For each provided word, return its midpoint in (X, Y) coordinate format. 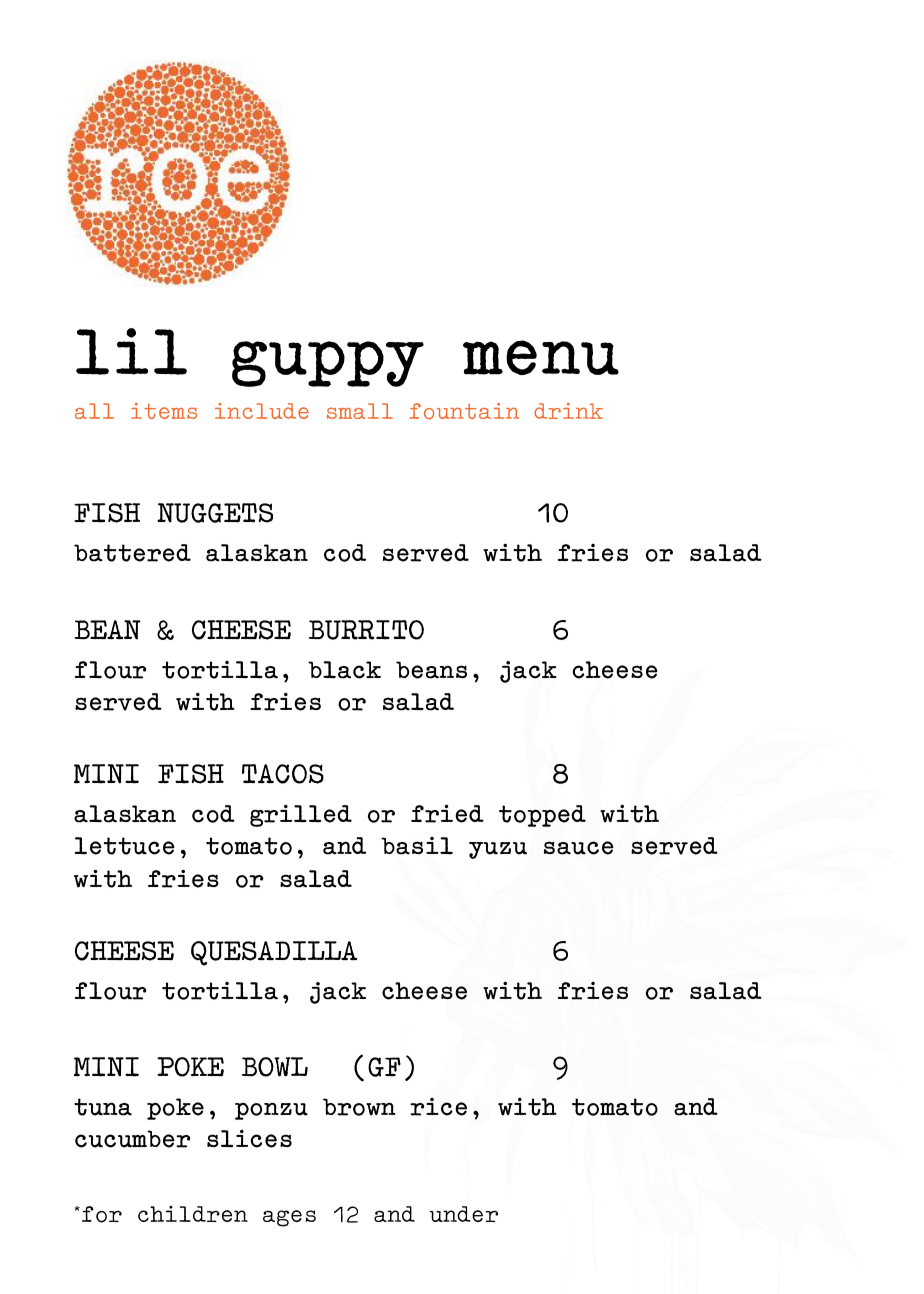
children (193, 1214)
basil (417, 846)
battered (132, 553)
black (344, 670)
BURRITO (366, 630)
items (164, 411)
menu (541, 357)
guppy (328, 364)
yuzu (498, 850)
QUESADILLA (274, 953)
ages (289, 1218)
